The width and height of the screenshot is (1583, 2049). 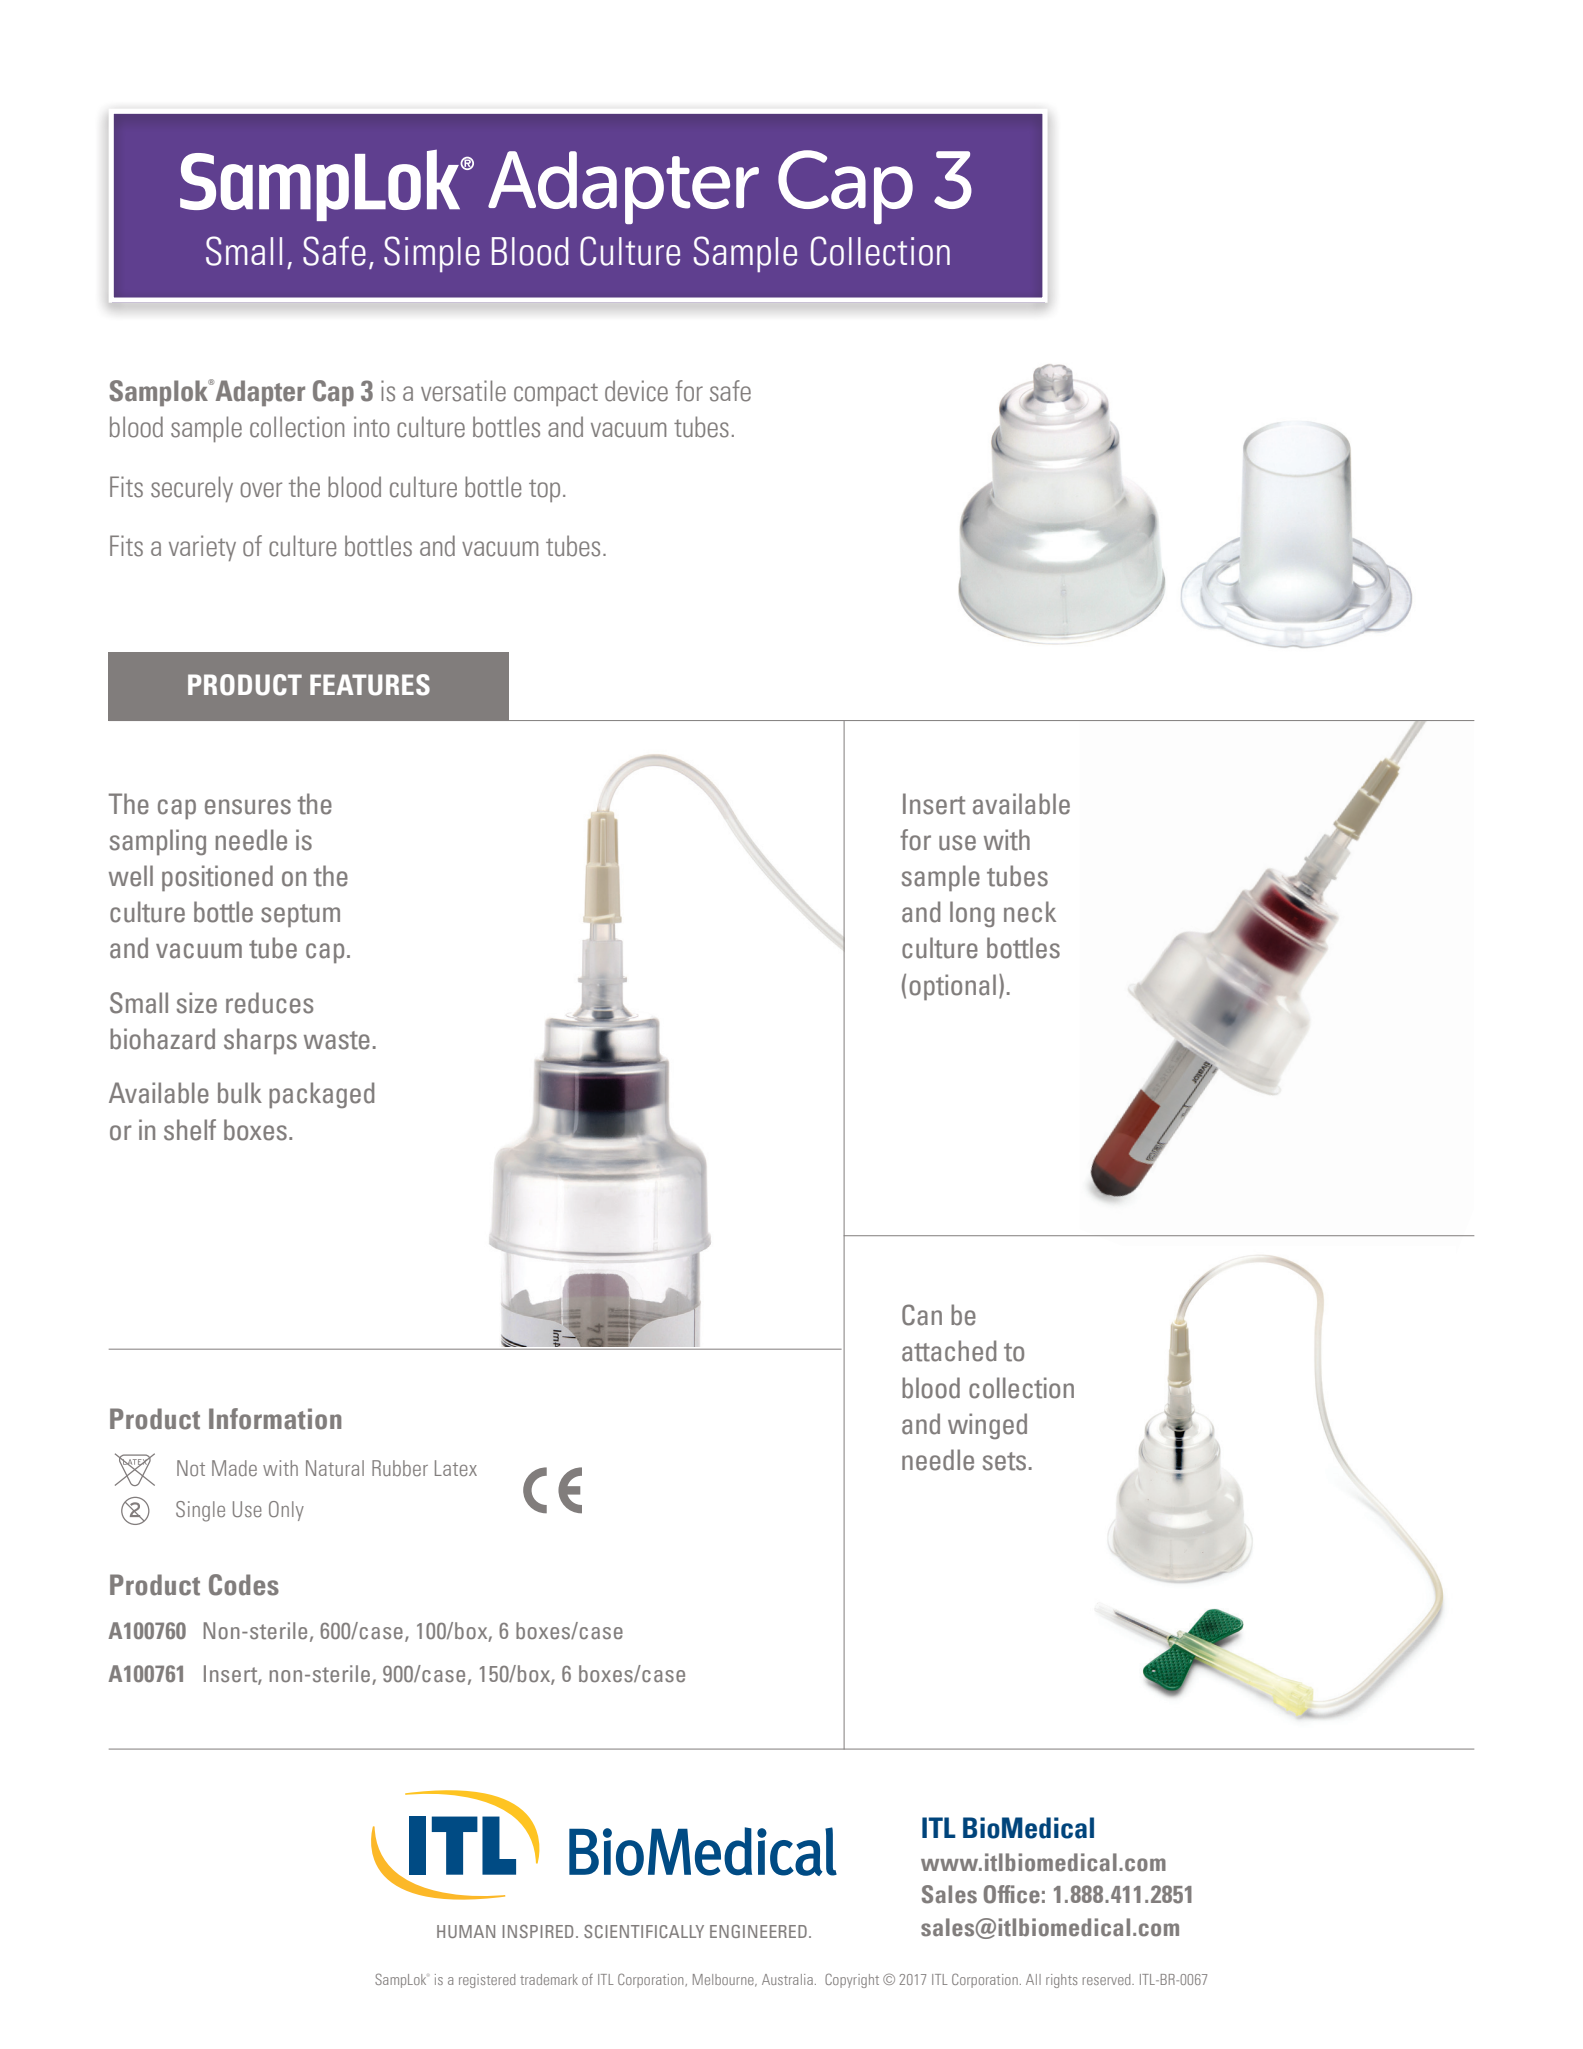 I want to click on ensures, so click(x=248, y=807).
